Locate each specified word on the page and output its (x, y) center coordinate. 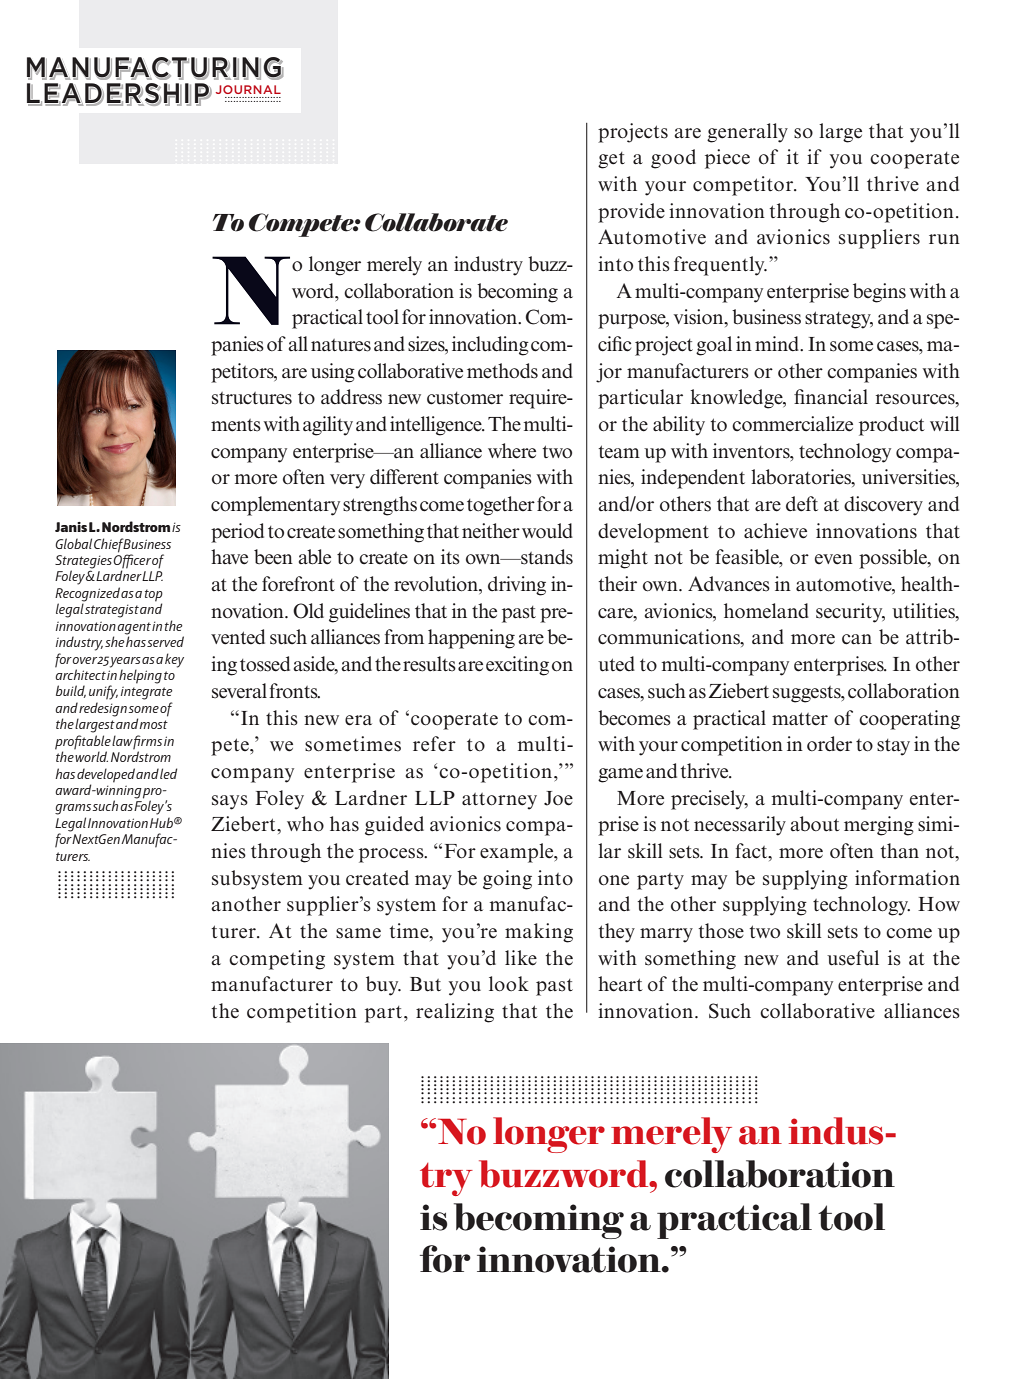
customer (465, 398)
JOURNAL (248, 89)
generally (747, 133)
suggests (808, 694)
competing (277, 960)
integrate (147, 693)
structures (252, 398)
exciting (517, 666)
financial (831, 397)
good (673, 159)
